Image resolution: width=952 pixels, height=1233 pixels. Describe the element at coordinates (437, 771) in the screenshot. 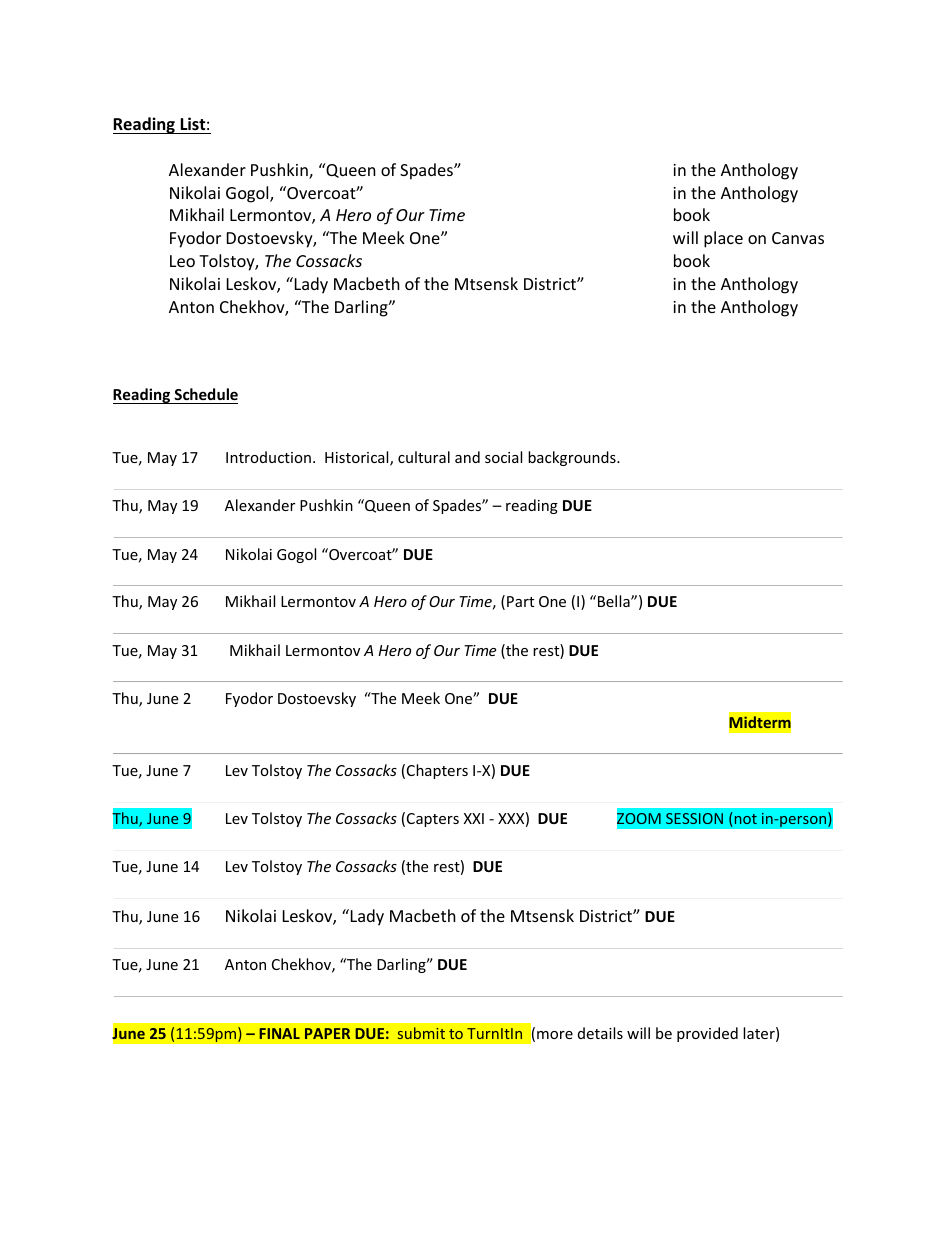

I see `Chapters` at that location.
